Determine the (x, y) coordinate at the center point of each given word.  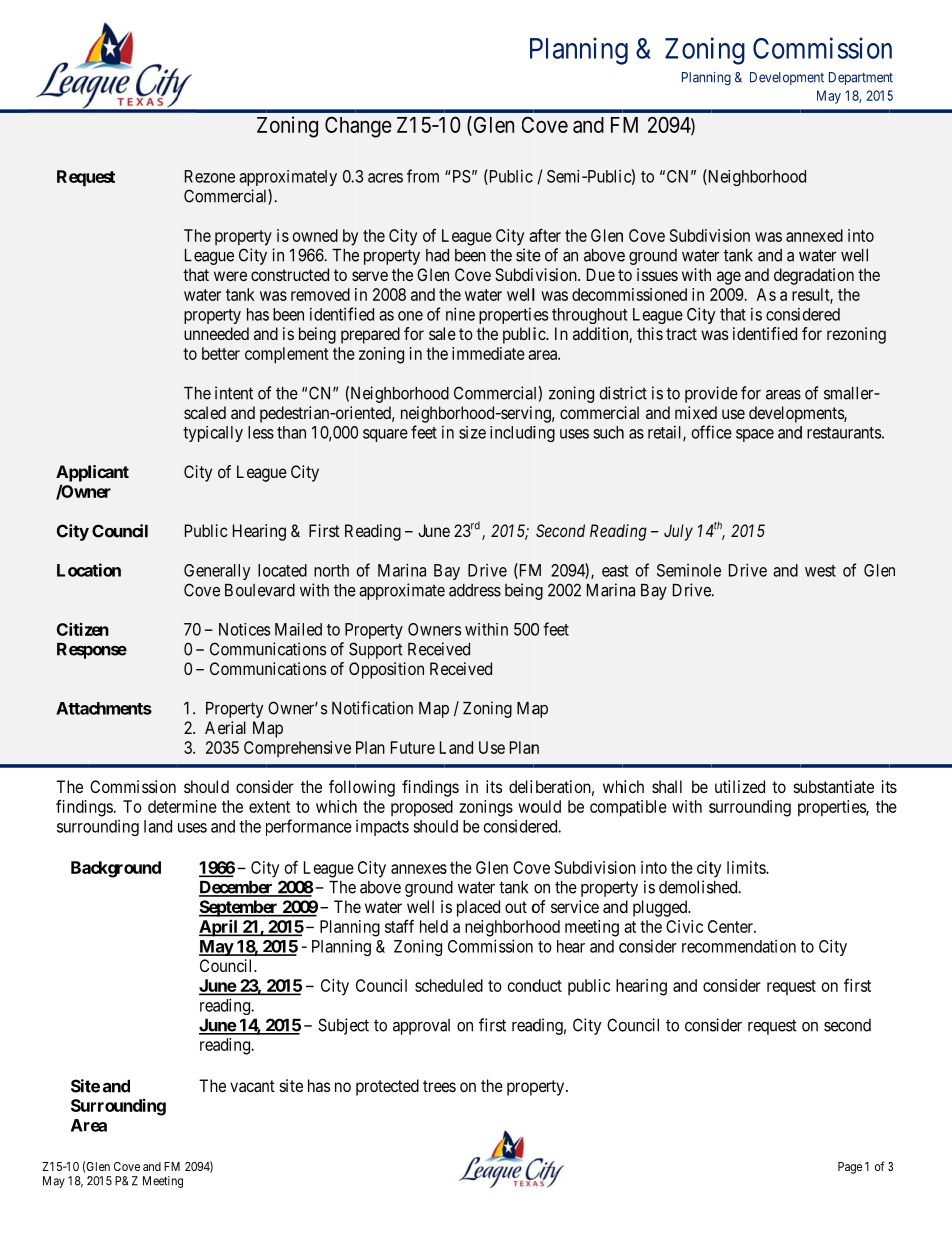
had (437, 255)
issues (657, 274)
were (230, 276)
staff (399, 926)
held (434, 926)
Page (850, 1168)
